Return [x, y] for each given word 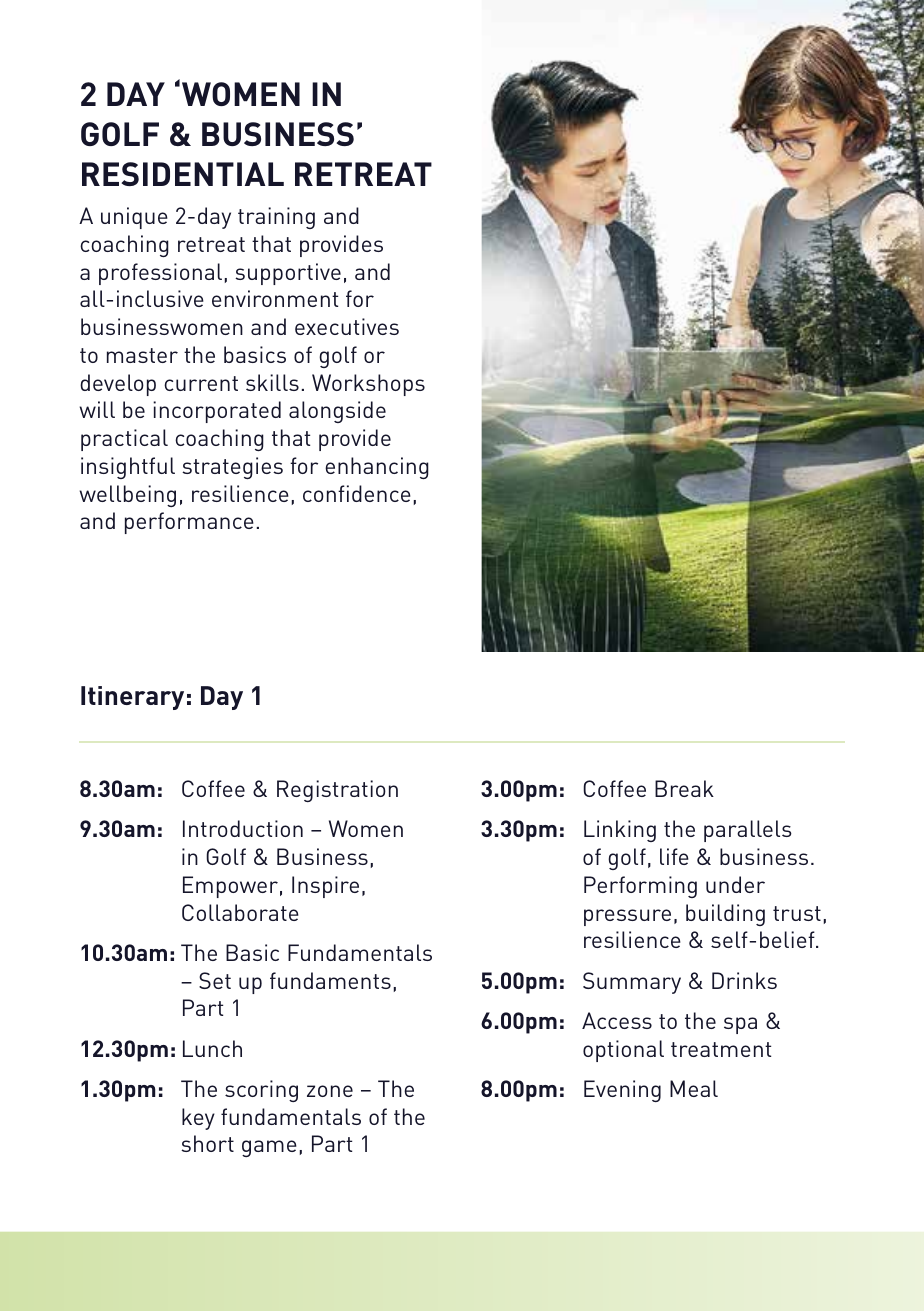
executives [347, 326]
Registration [337, 791]
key [198, 1119]
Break [684, 788]
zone [330, 1091]
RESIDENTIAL [183, 174]
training [276, 218]
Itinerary [132, 698]
